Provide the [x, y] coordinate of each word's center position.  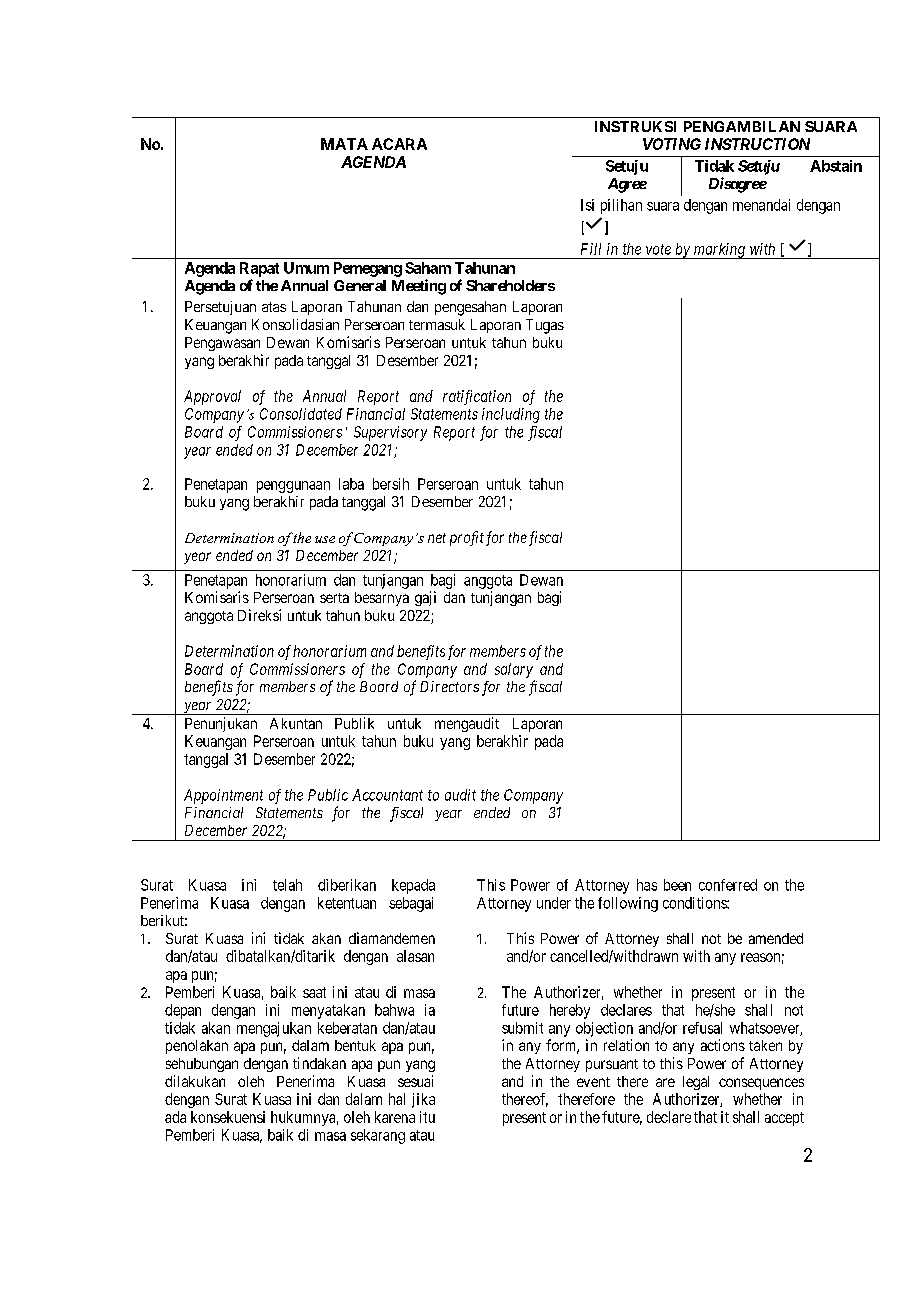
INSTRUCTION [757, 144]
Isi [587, 205]
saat [314, 992]
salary [514, 670]
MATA [344, 144]
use [325, 539]
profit [467, 538]
